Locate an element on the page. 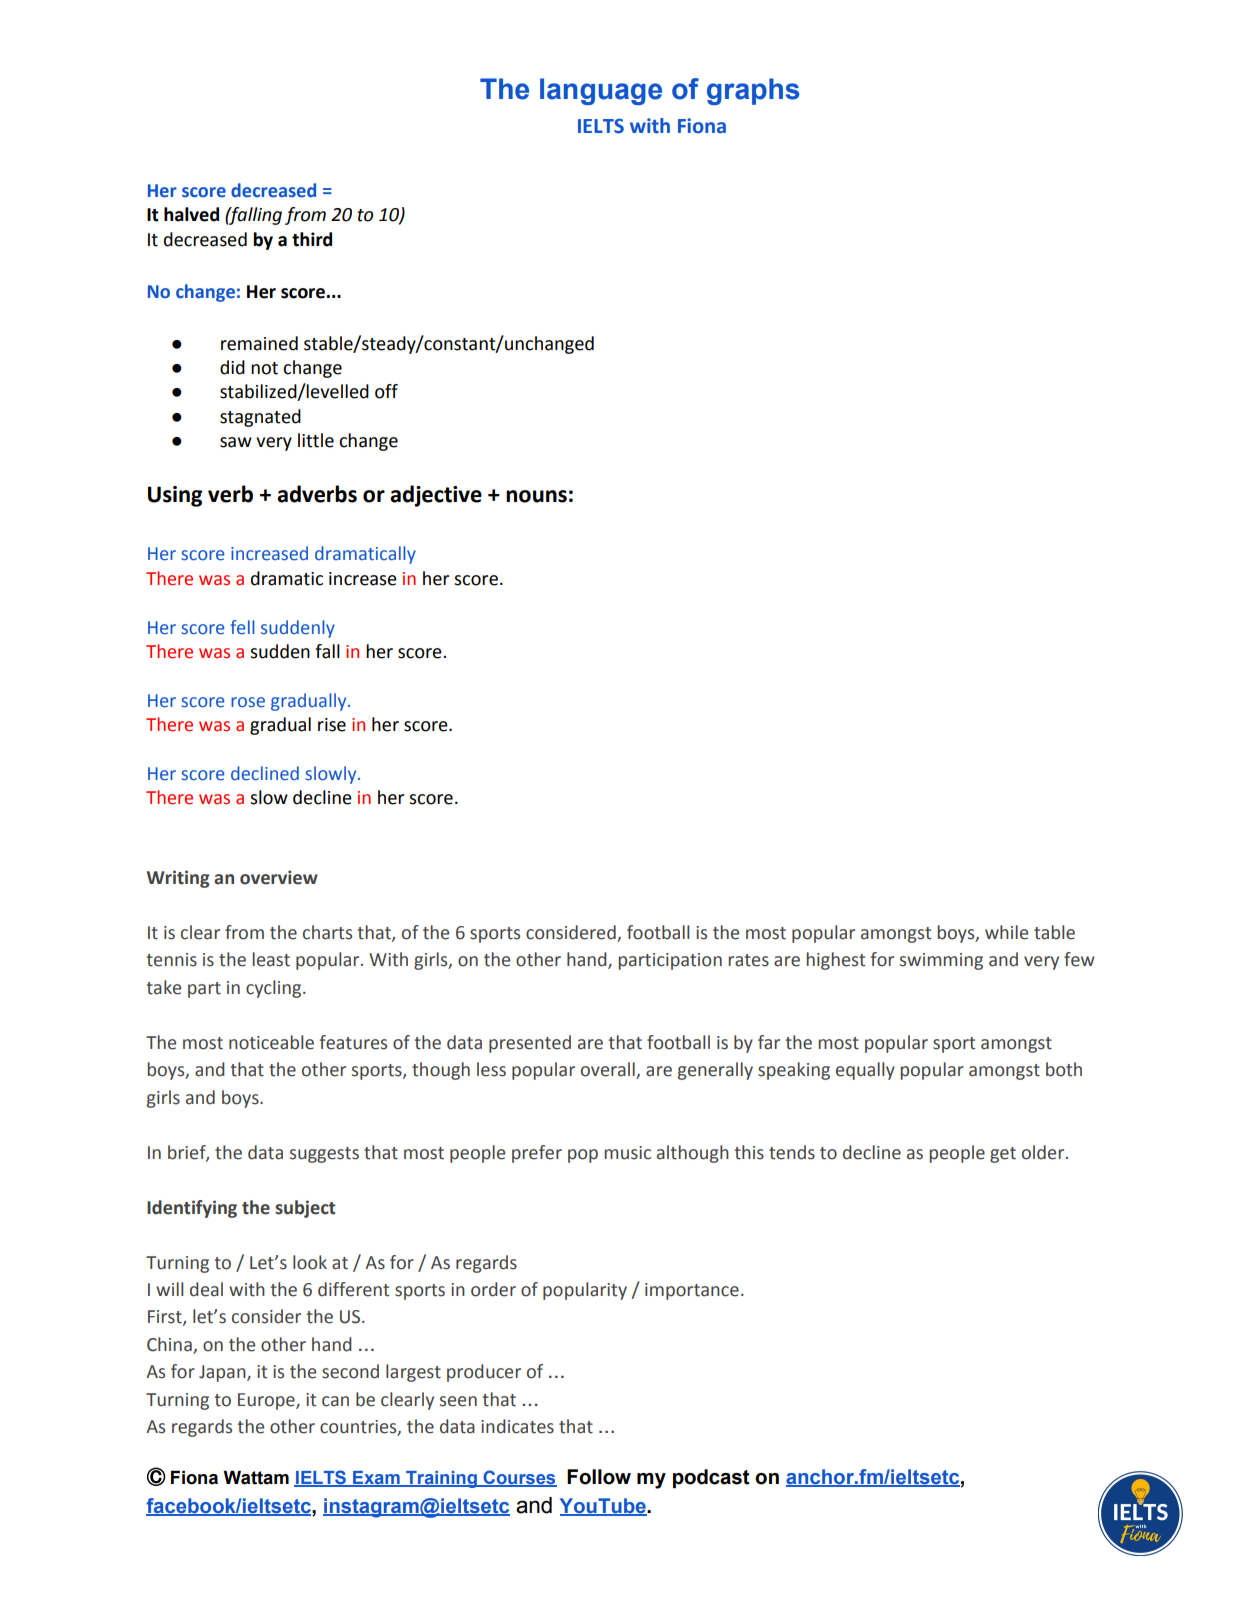  swimming is located at coordinates (941, 961).
